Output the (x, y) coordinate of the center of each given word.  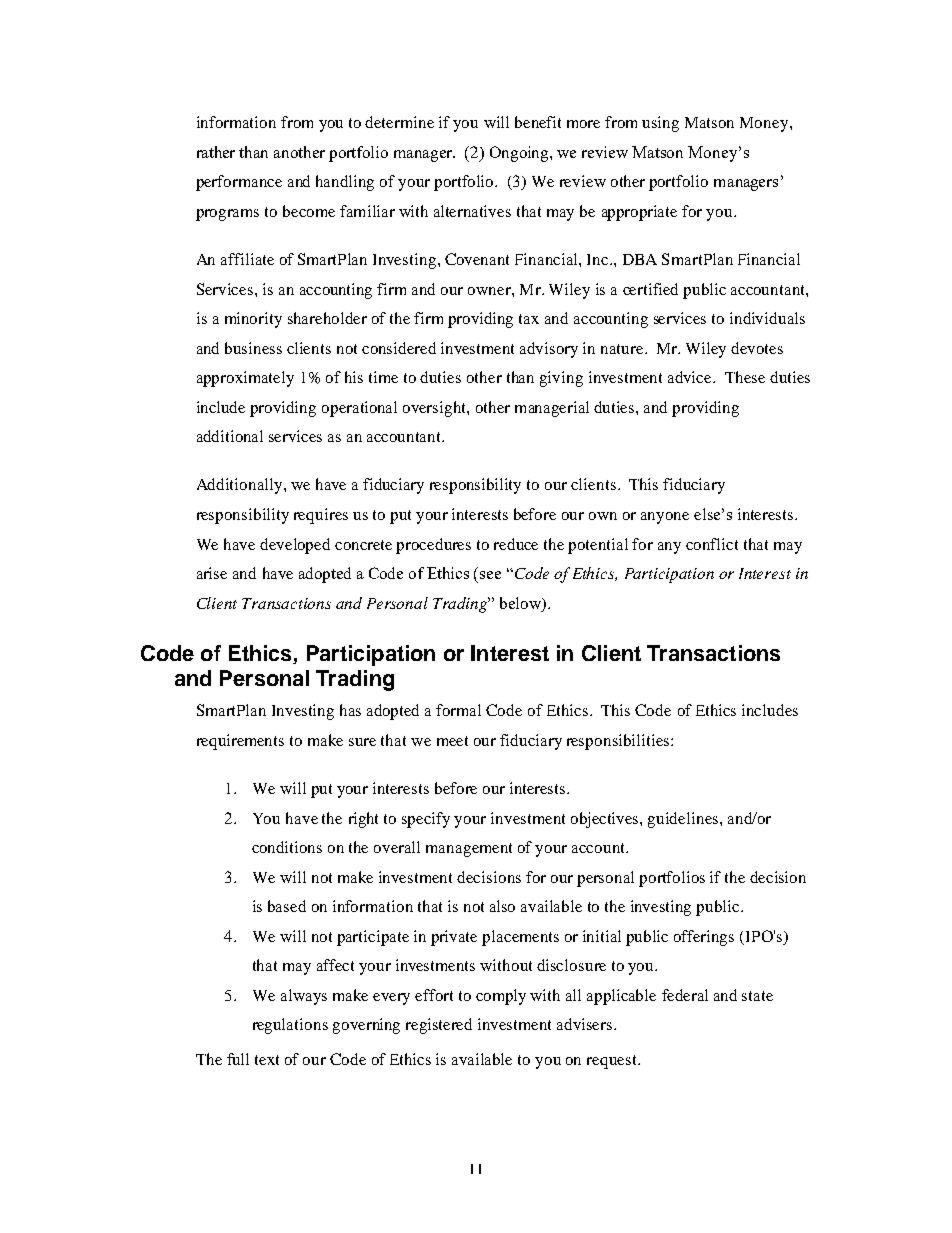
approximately (245, 379)
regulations (290, 1026)
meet (452, 741)
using (660, 124)
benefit (538, 122)
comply (501, 997)
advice (691, 377)
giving (561, 379)
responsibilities (619, 742)
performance (239, 183)
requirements (240, 742)
